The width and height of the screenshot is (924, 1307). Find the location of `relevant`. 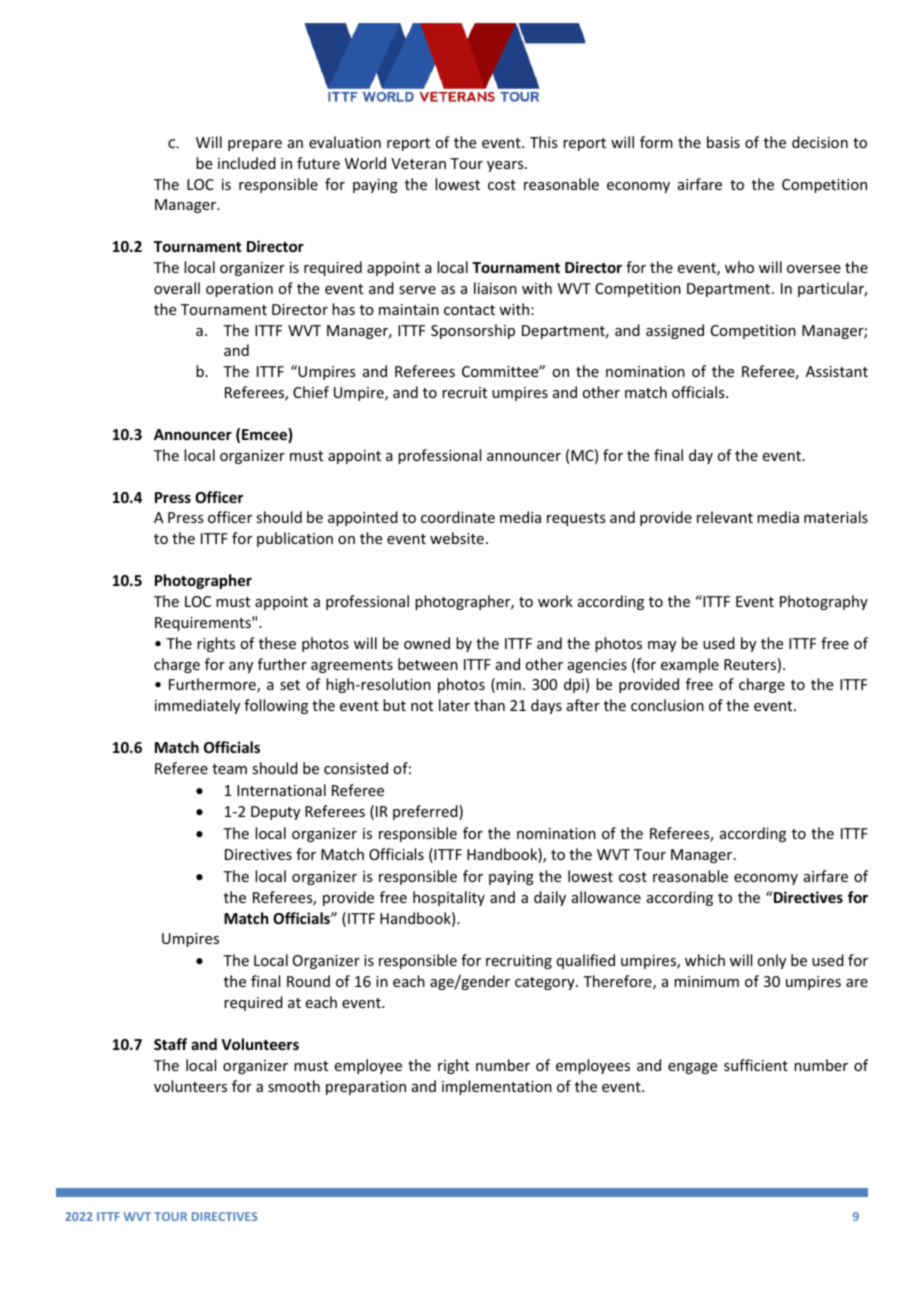

relevant is located at coordinates (725, 517).
